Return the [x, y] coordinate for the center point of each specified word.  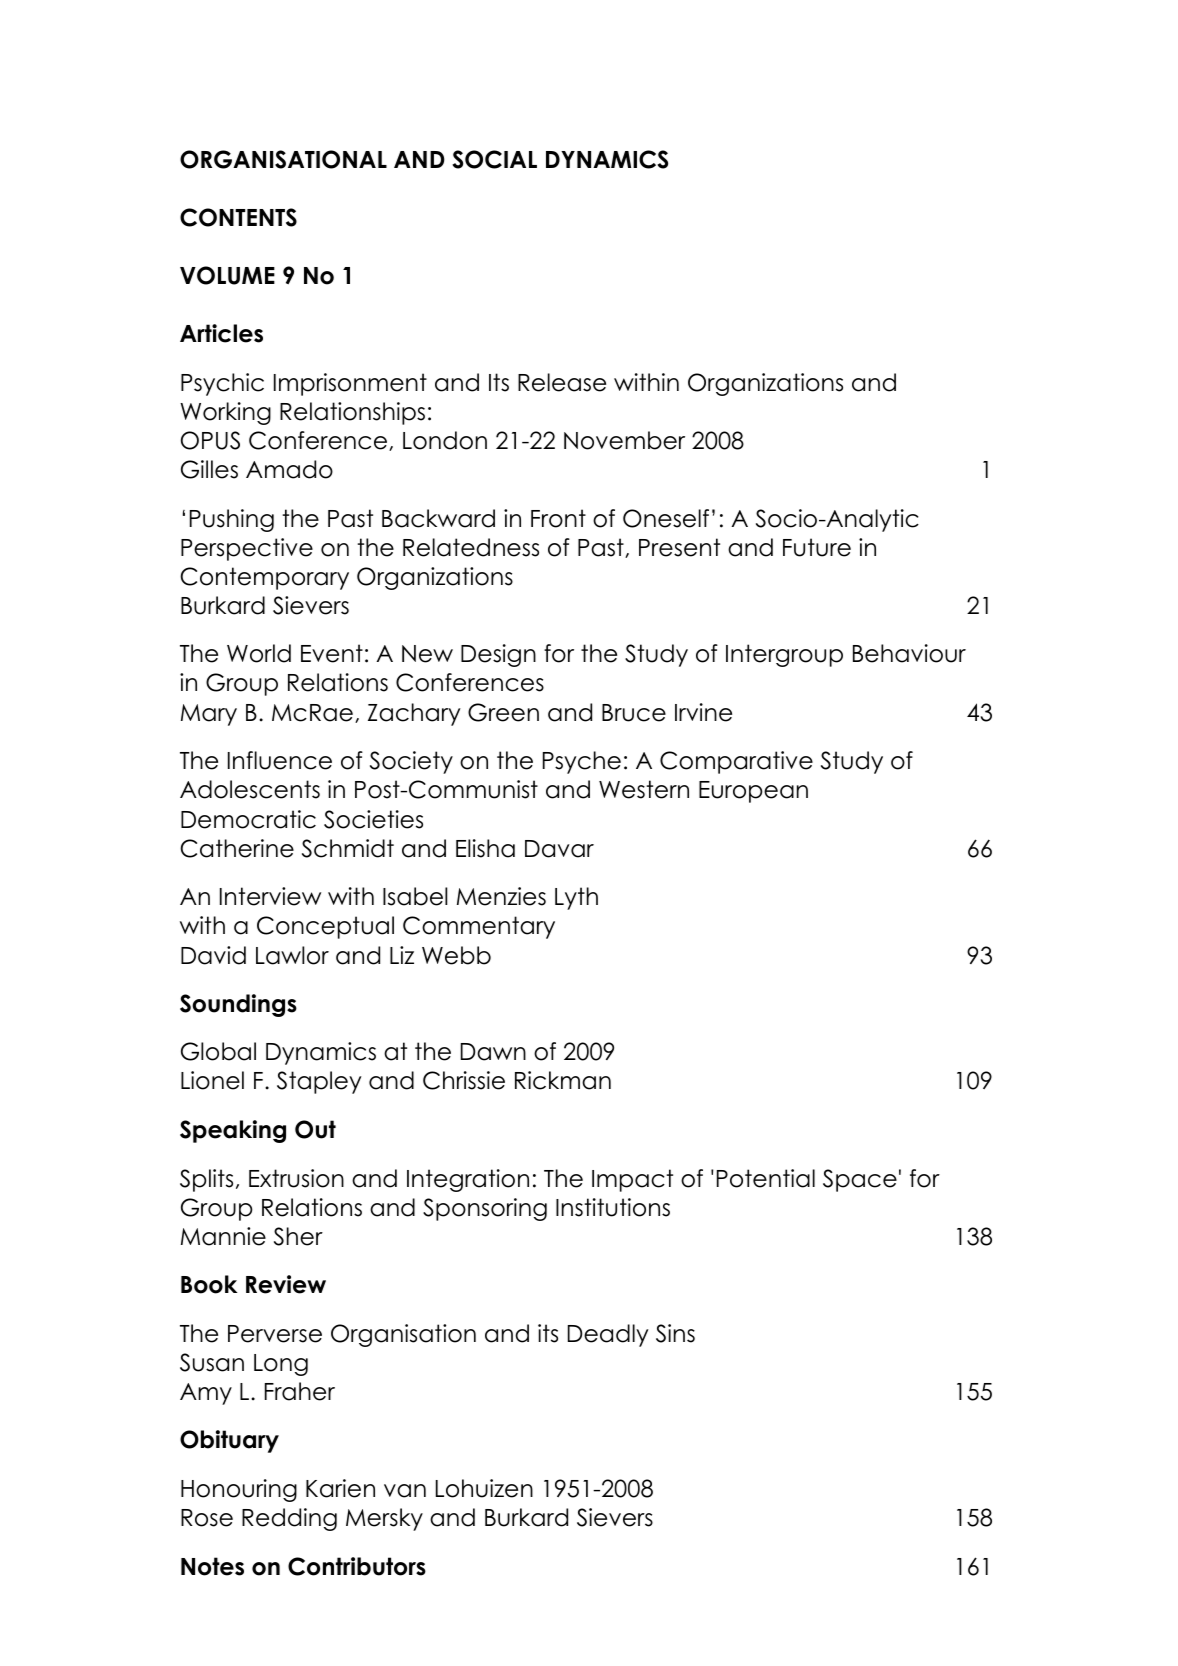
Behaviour [909, 653]
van [405, 1491]
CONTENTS [238, 217]
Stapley [319, 1082]
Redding [289, 1519]
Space [860, 1180]
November [624, 440]
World [259, 653]
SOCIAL [494, 159]
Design [498, 655]
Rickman [563, 1080]
